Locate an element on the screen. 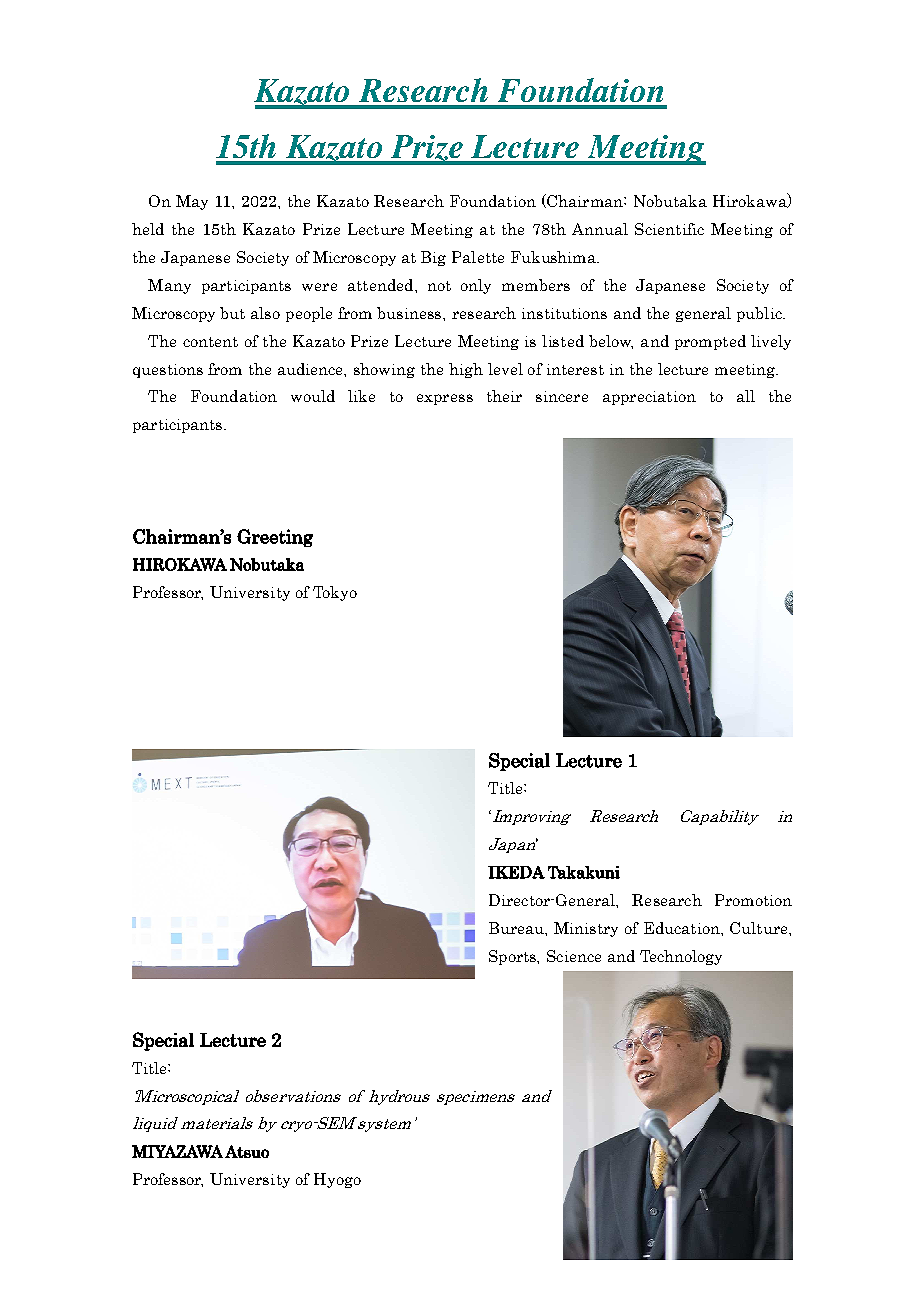 This screenshot has width=924, height=1308. Sports is located at coordinates (514, 957).
